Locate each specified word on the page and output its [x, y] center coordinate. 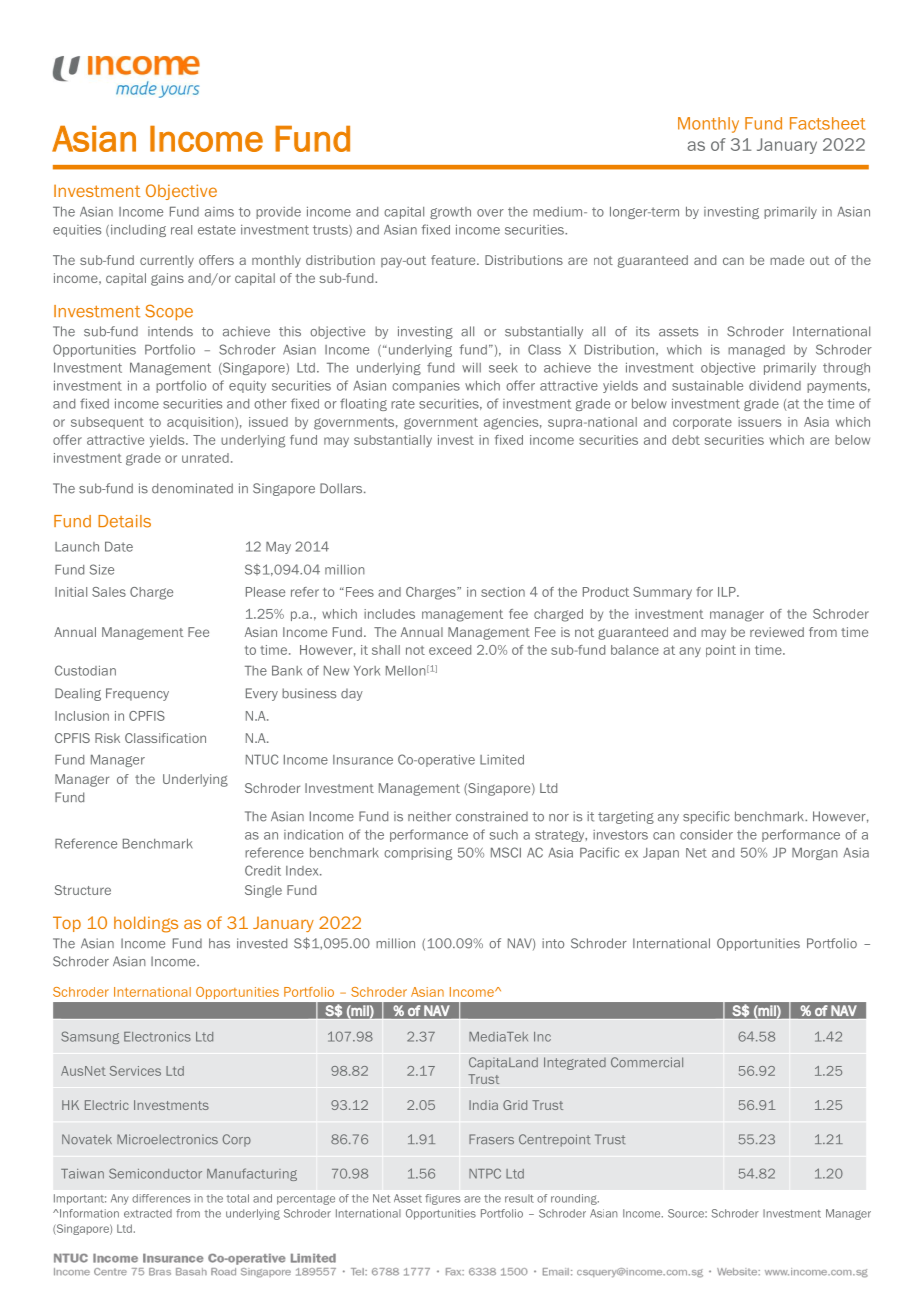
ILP [728, 592]
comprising [418, 854]
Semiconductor [155, 1173]
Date [119, 547]
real [181, 230]
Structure [83, 890]
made [787, 260]
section [503, 592]
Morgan [815, 854]
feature [454, 260]
